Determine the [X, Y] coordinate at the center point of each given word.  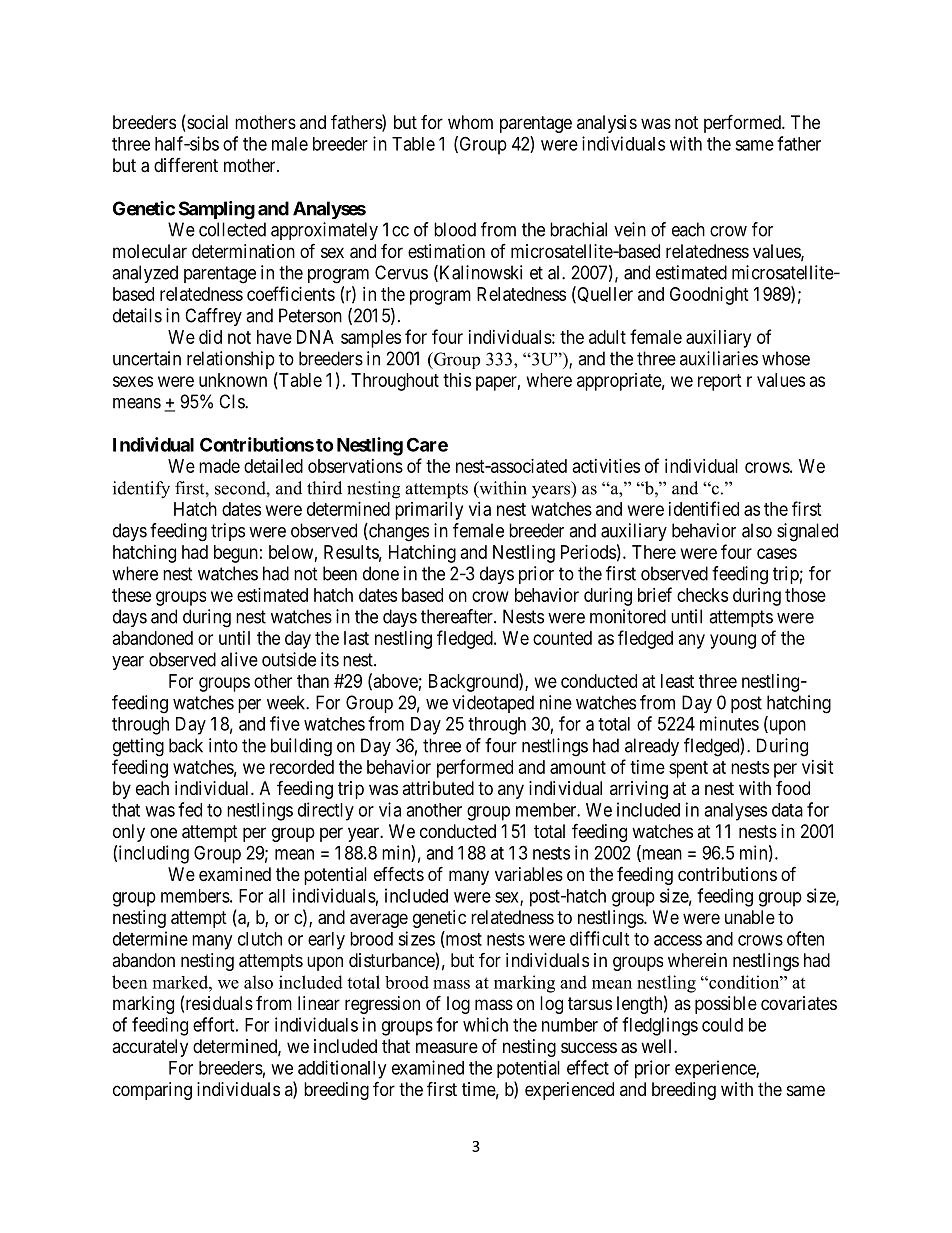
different [186, 165]
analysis [607, 124]
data [787, 810]
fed [190, 809]
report [720, 382]
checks [702, 595]
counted [562, 638]
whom [470, 122]
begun [236, 554]
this [457, 380]
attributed [438, 788]
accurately [150, 1048]
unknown [233, 380]
